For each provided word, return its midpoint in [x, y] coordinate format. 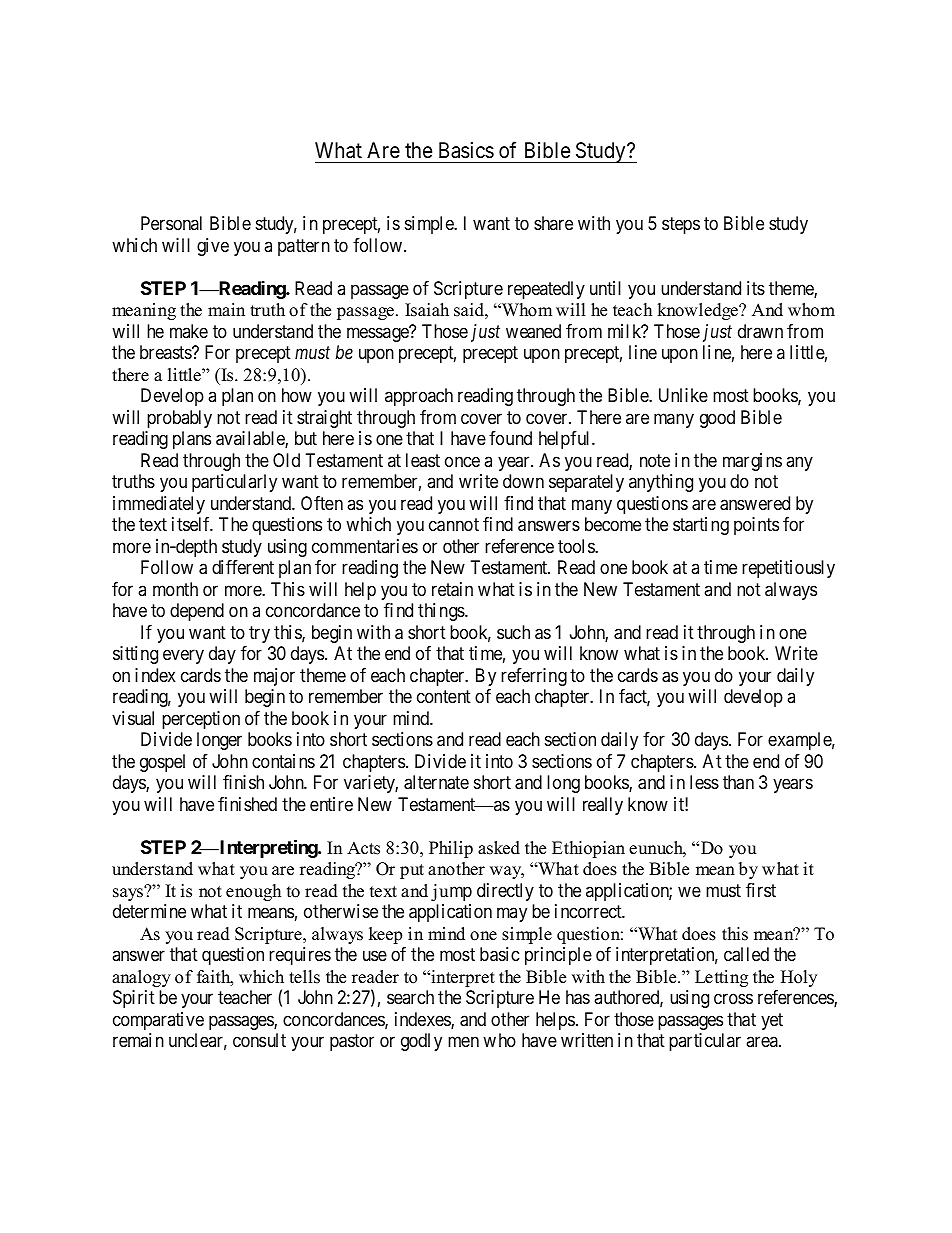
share [553, 223]
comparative [158, 1021]
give [213, 247]
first [761, 890]
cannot [454, 525]
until [605, 288]
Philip [451, 849]
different [243, 567]
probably [179, 419]
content [444, 697]
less [704, 782]
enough [253, 892]
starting [701, 526]
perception [201, 720]
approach [419, 397]
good [717, 419]
